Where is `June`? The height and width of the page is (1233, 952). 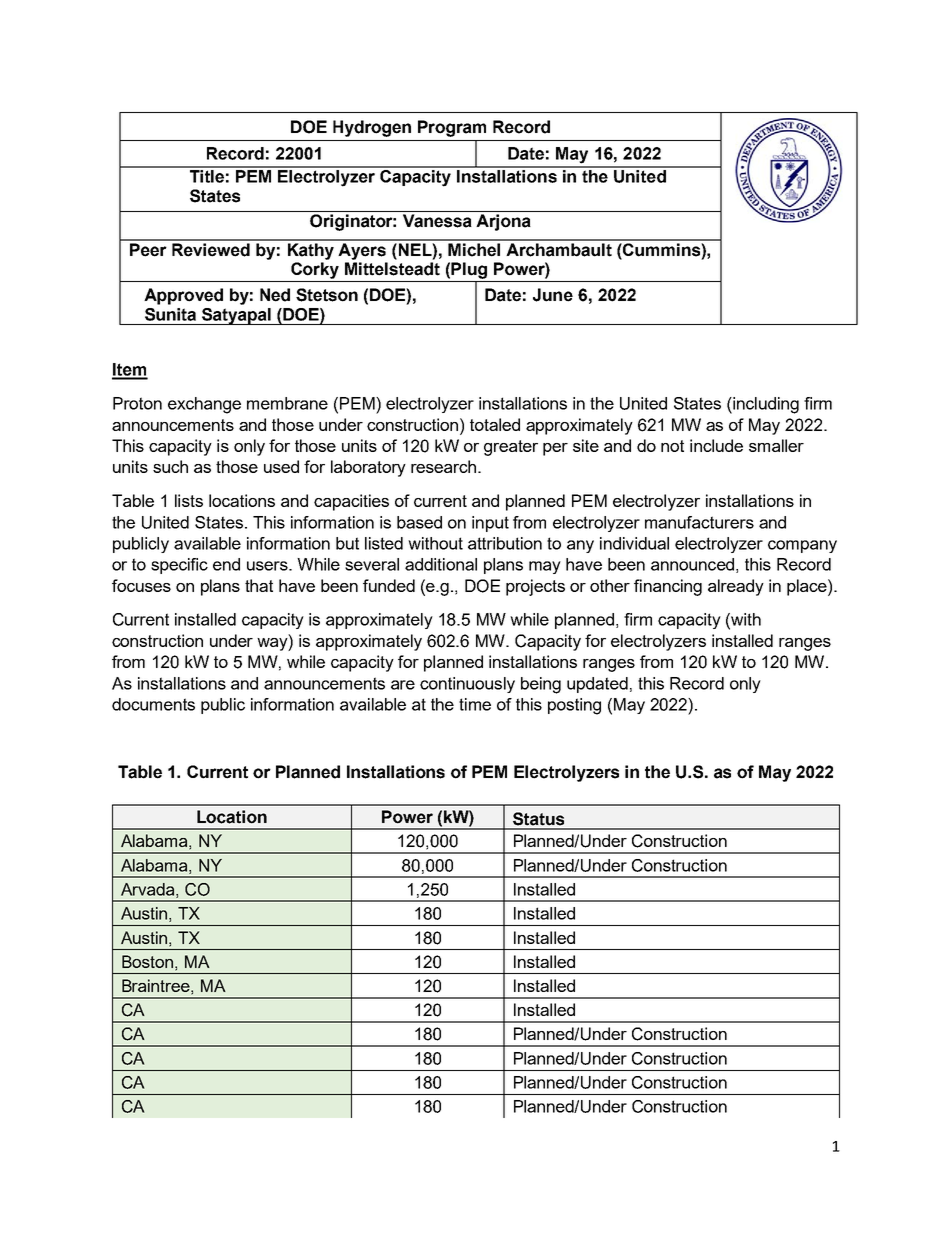 June is located at coordinates (553, 295).
